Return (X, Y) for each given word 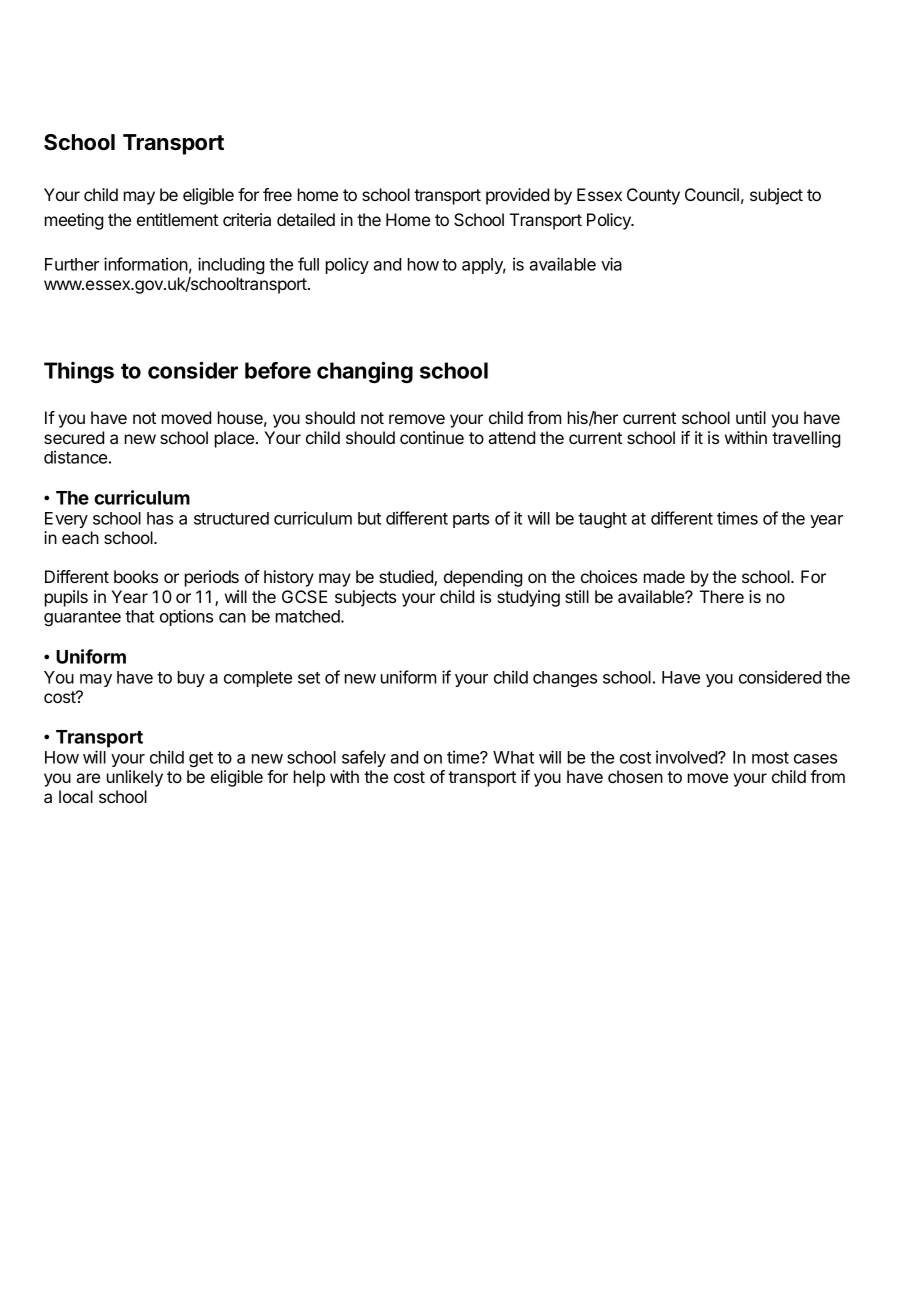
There (722, 596)
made (664, 576)
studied (407, 578)
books (136, 576)
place (236, 439)
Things (79, 372)
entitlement (177, 219)
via (611, 264)
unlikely (135, 778)
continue (432, 437)
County (653, 196)
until (751, 417)
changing (365, 372)
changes (565, 679)
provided (517, 196)
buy (191, 679)
